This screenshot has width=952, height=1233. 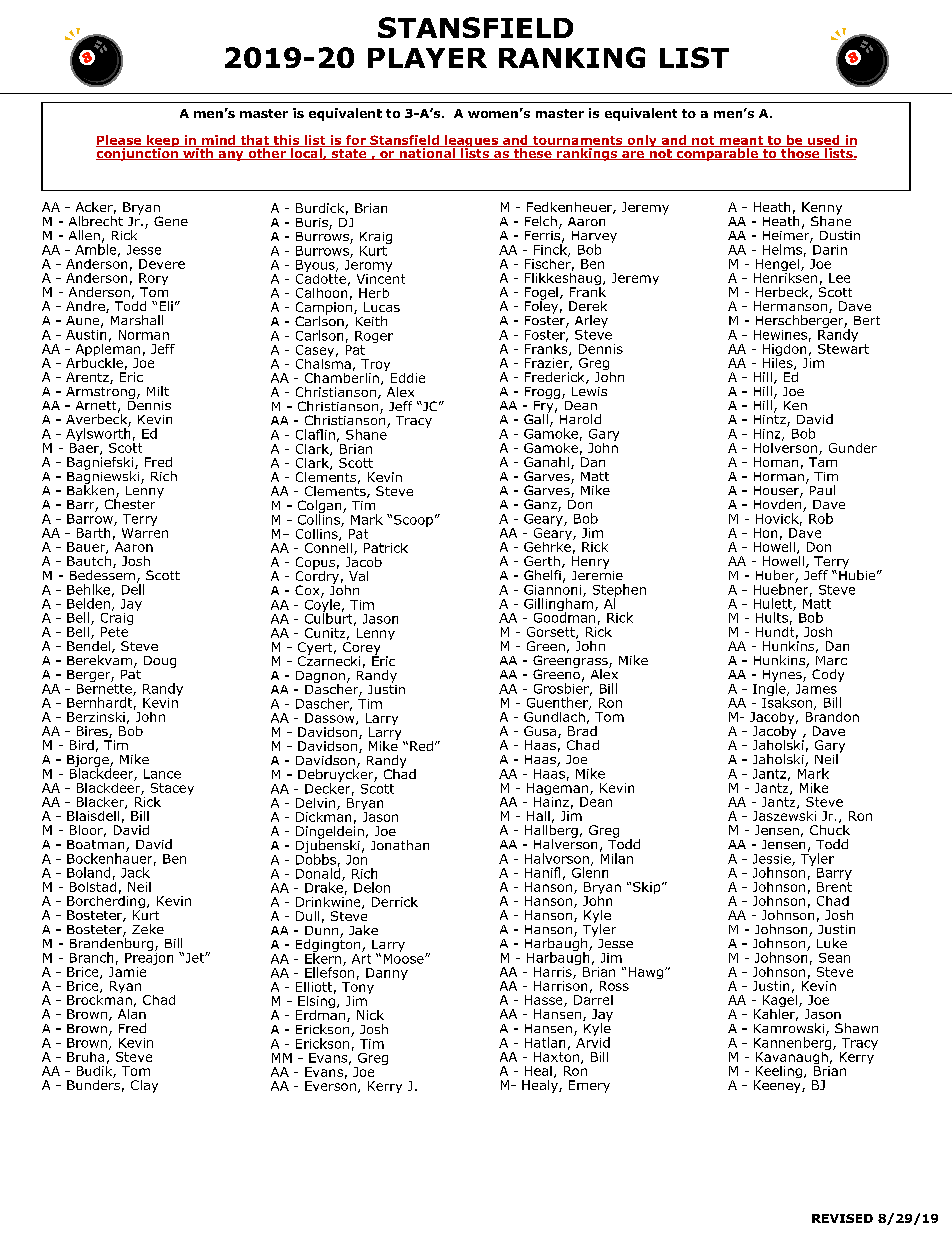 I want to click on Stacey, so click(x=172, y=790).
